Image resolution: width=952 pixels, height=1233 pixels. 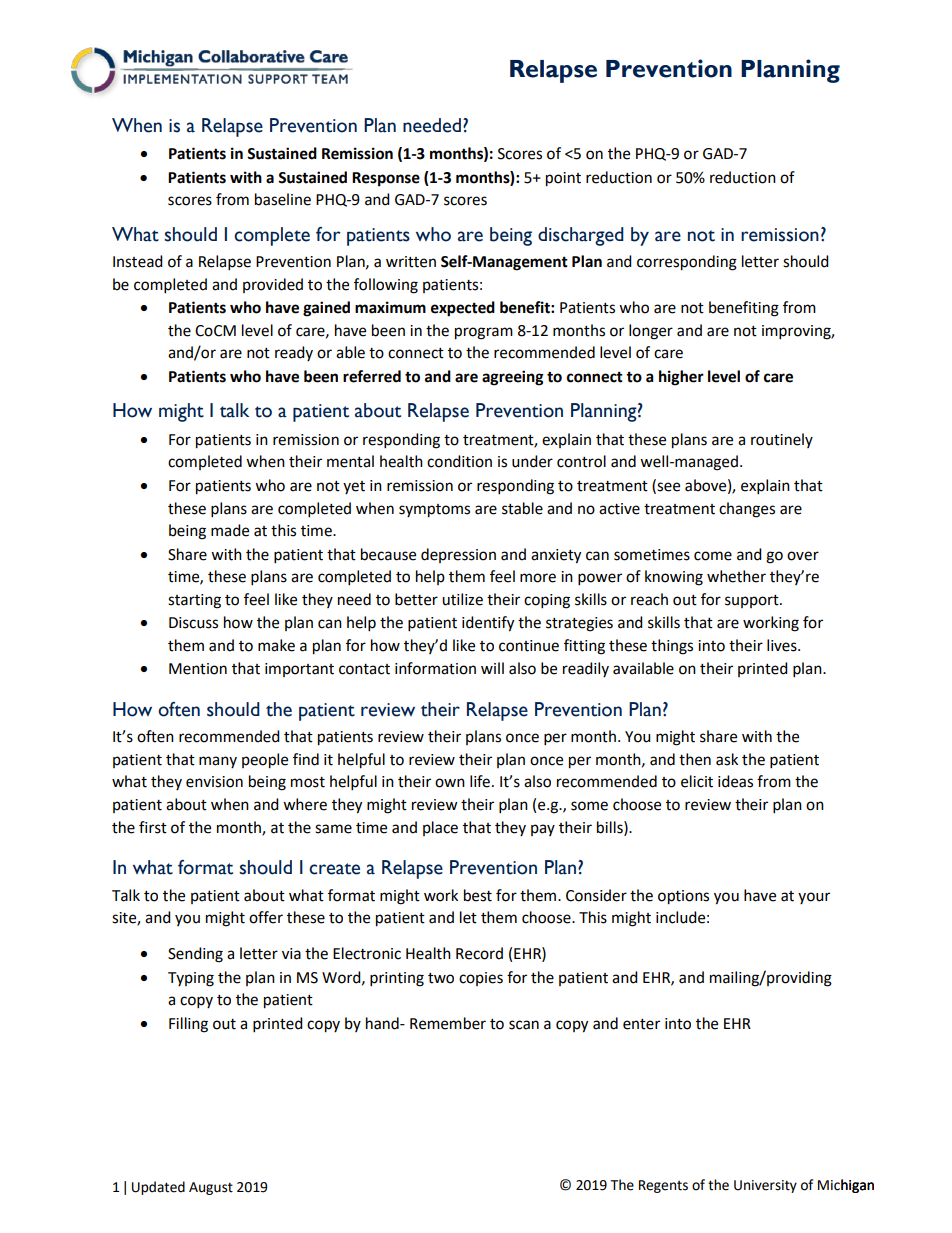 What do you see at coordinates (283, 199) in the screenshot?
I see `baseline` at bounding box center [283, 199].
